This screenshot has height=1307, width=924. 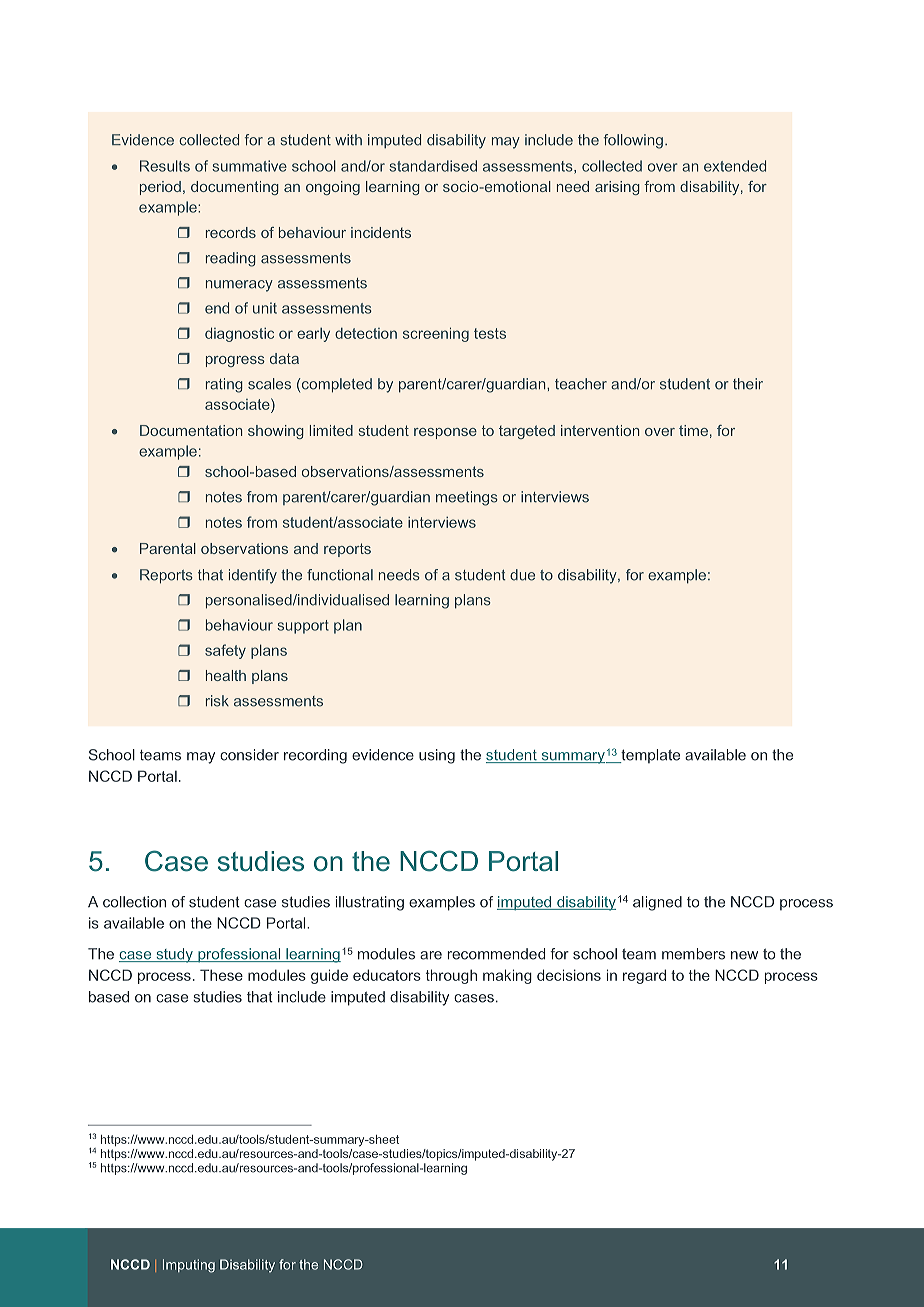 I want to click on study, so click(x=174, y=955).
